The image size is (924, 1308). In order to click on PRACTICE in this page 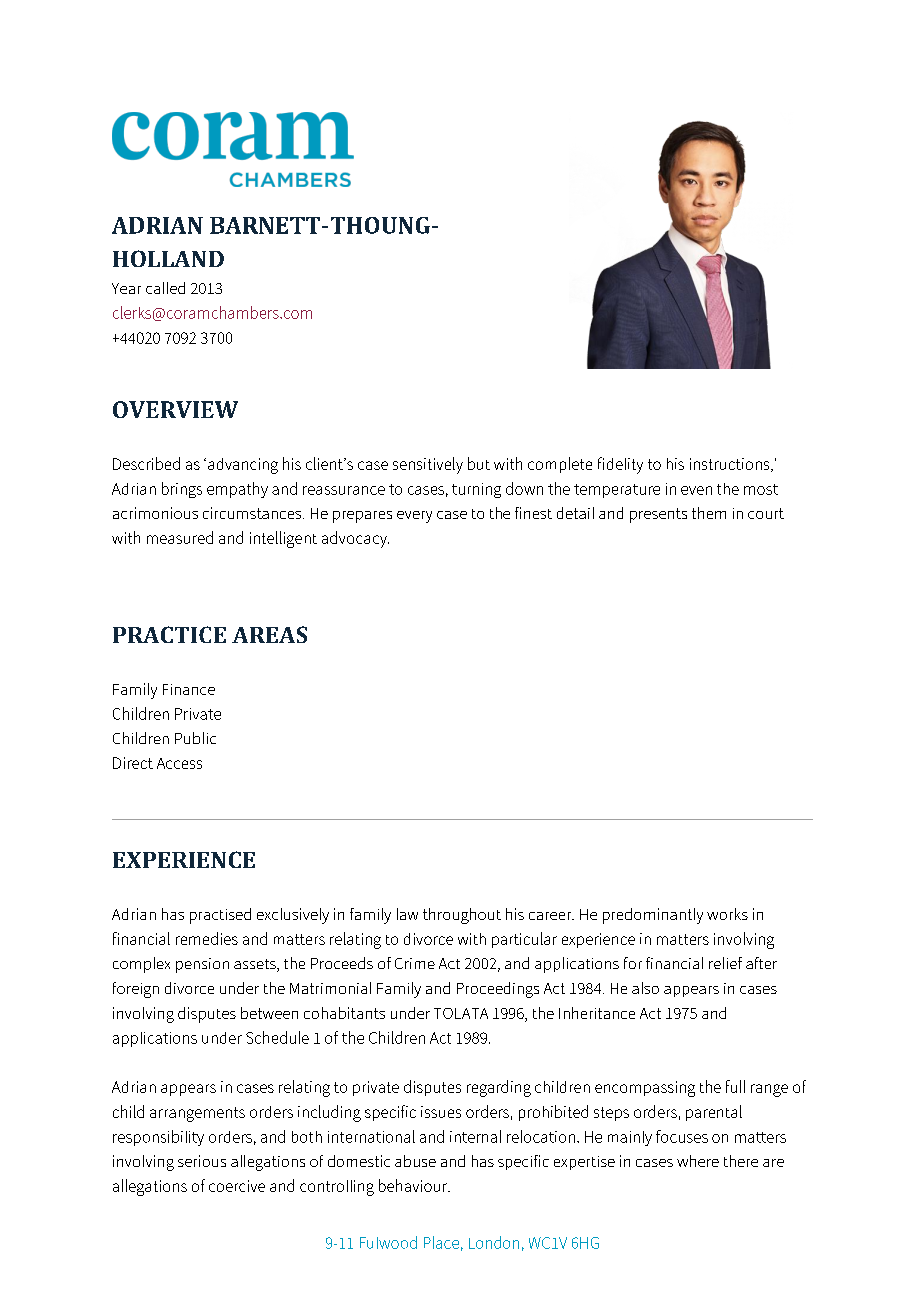, I will do `click(169, 634)`.
